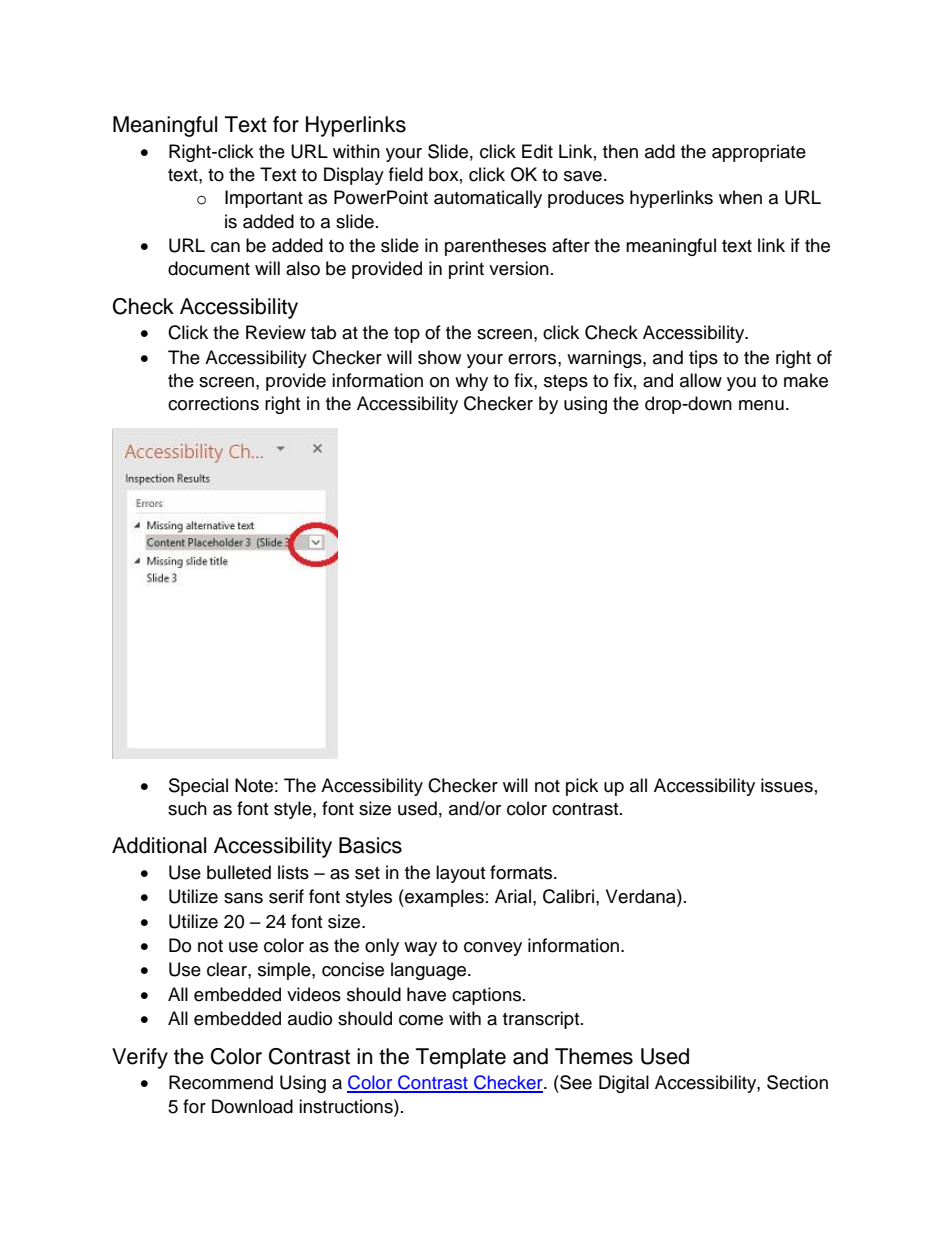 The height and width of the image is (1233, 952). What do you see at coordinates (740, 197) in the image?
I see `when` at bounding box center [740, 197].
